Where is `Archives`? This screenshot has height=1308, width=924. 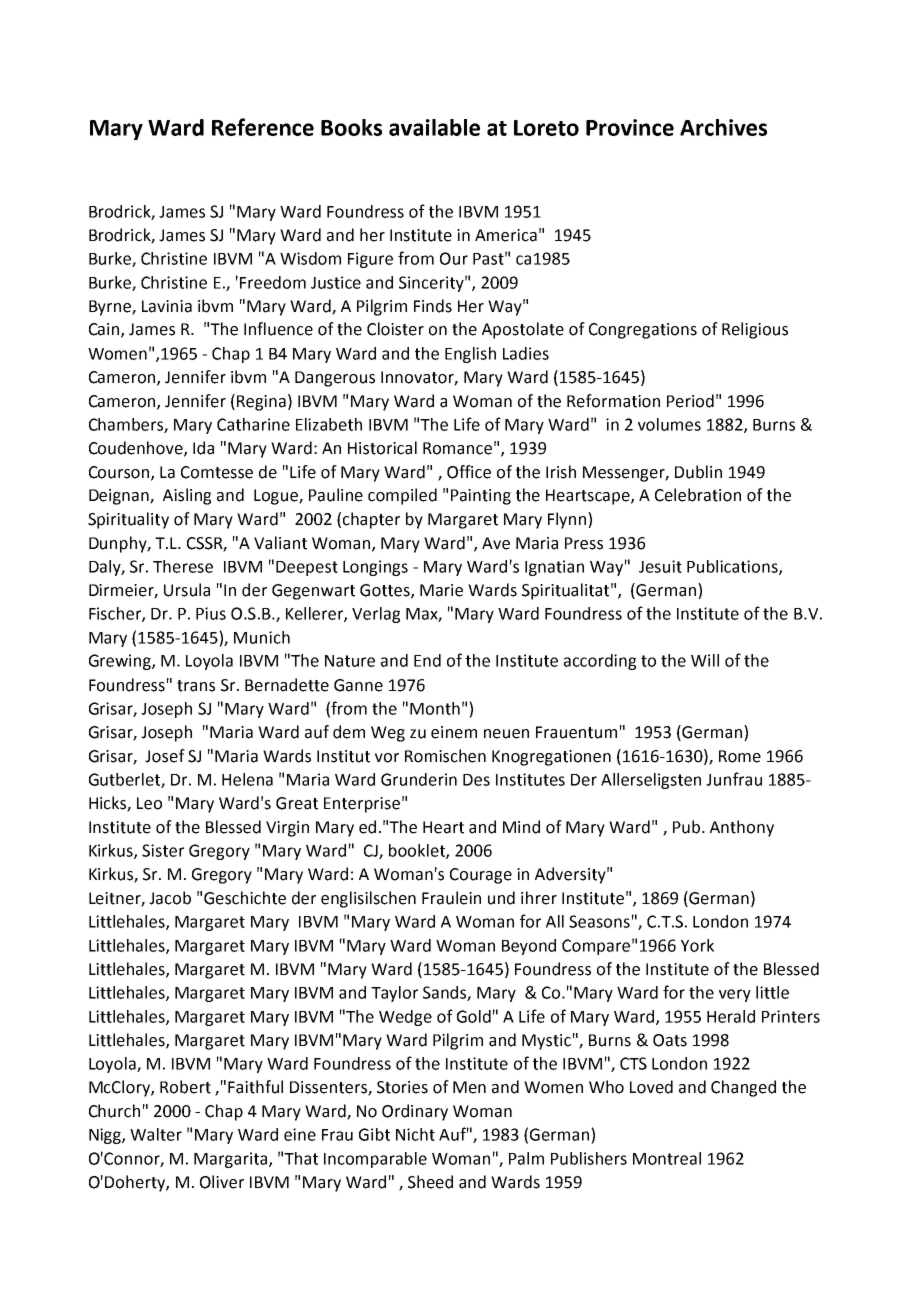 Archives is located at coordinates (723, 127).
